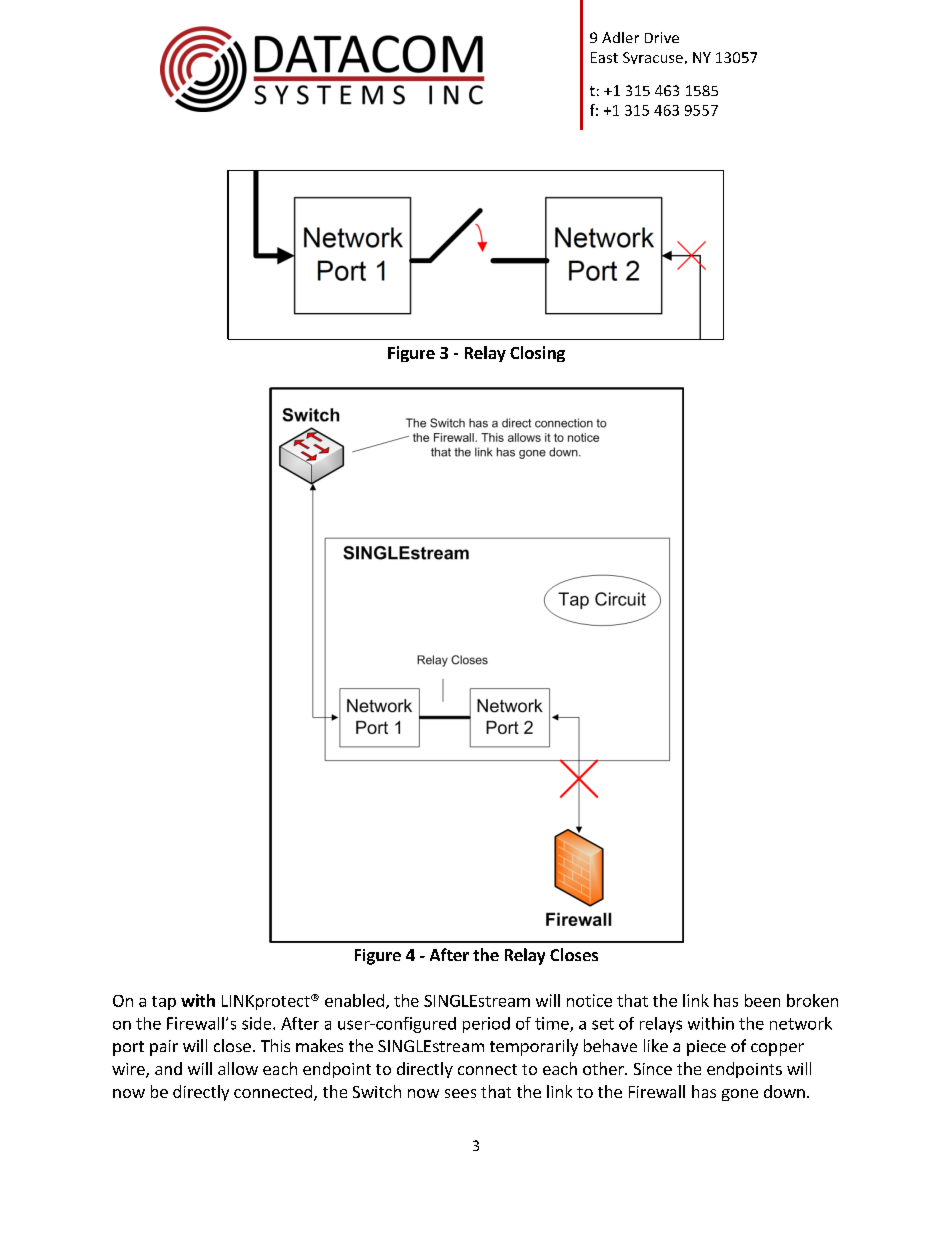  I want to click on tap, so click(164, 1003).
